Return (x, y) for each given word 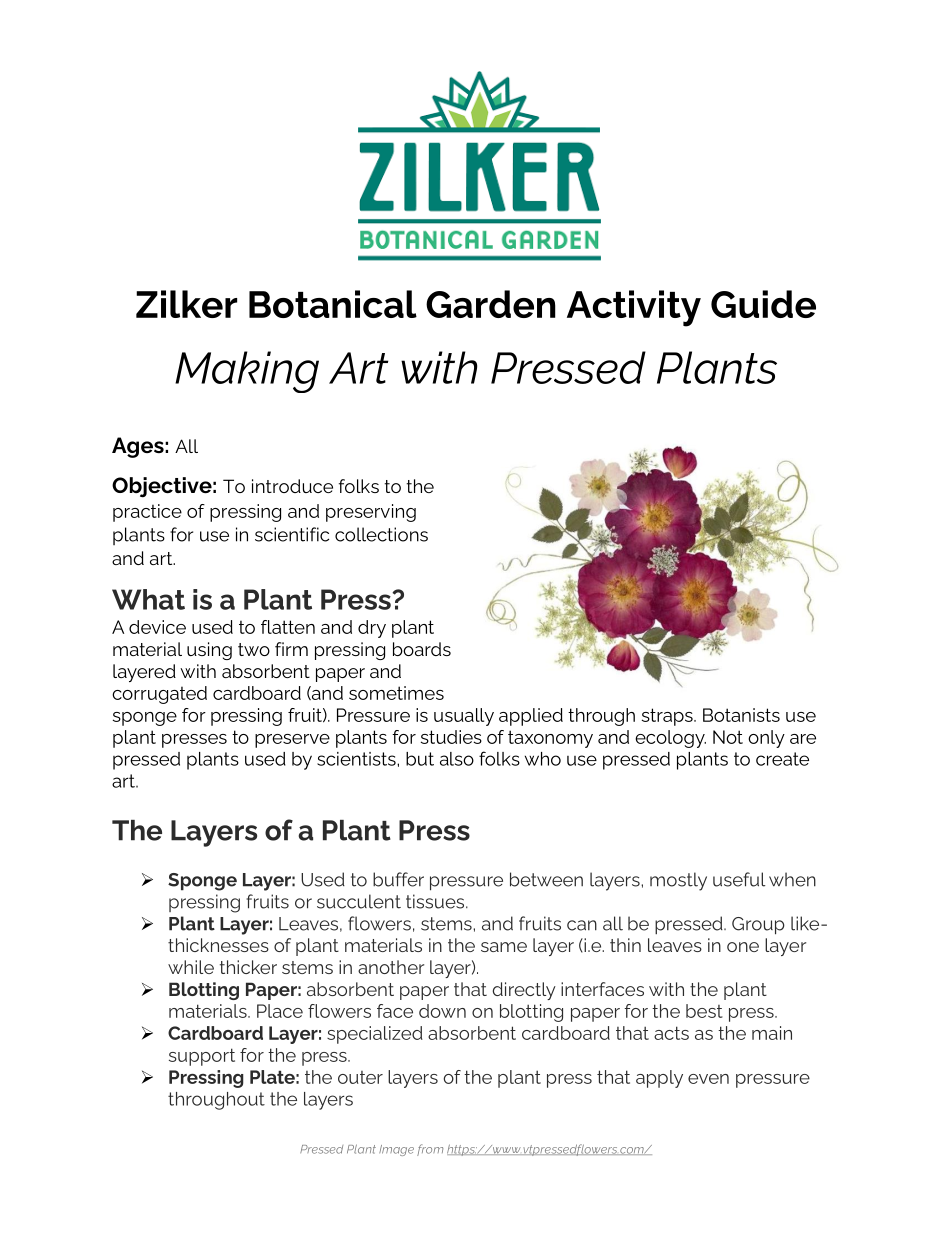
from (430, 1150)
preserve (292, 741)
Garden (491, 304)
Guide (763, 304)
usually (464, 717)
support (202, 1057)
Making (247, 372)
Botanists (741, 715)
